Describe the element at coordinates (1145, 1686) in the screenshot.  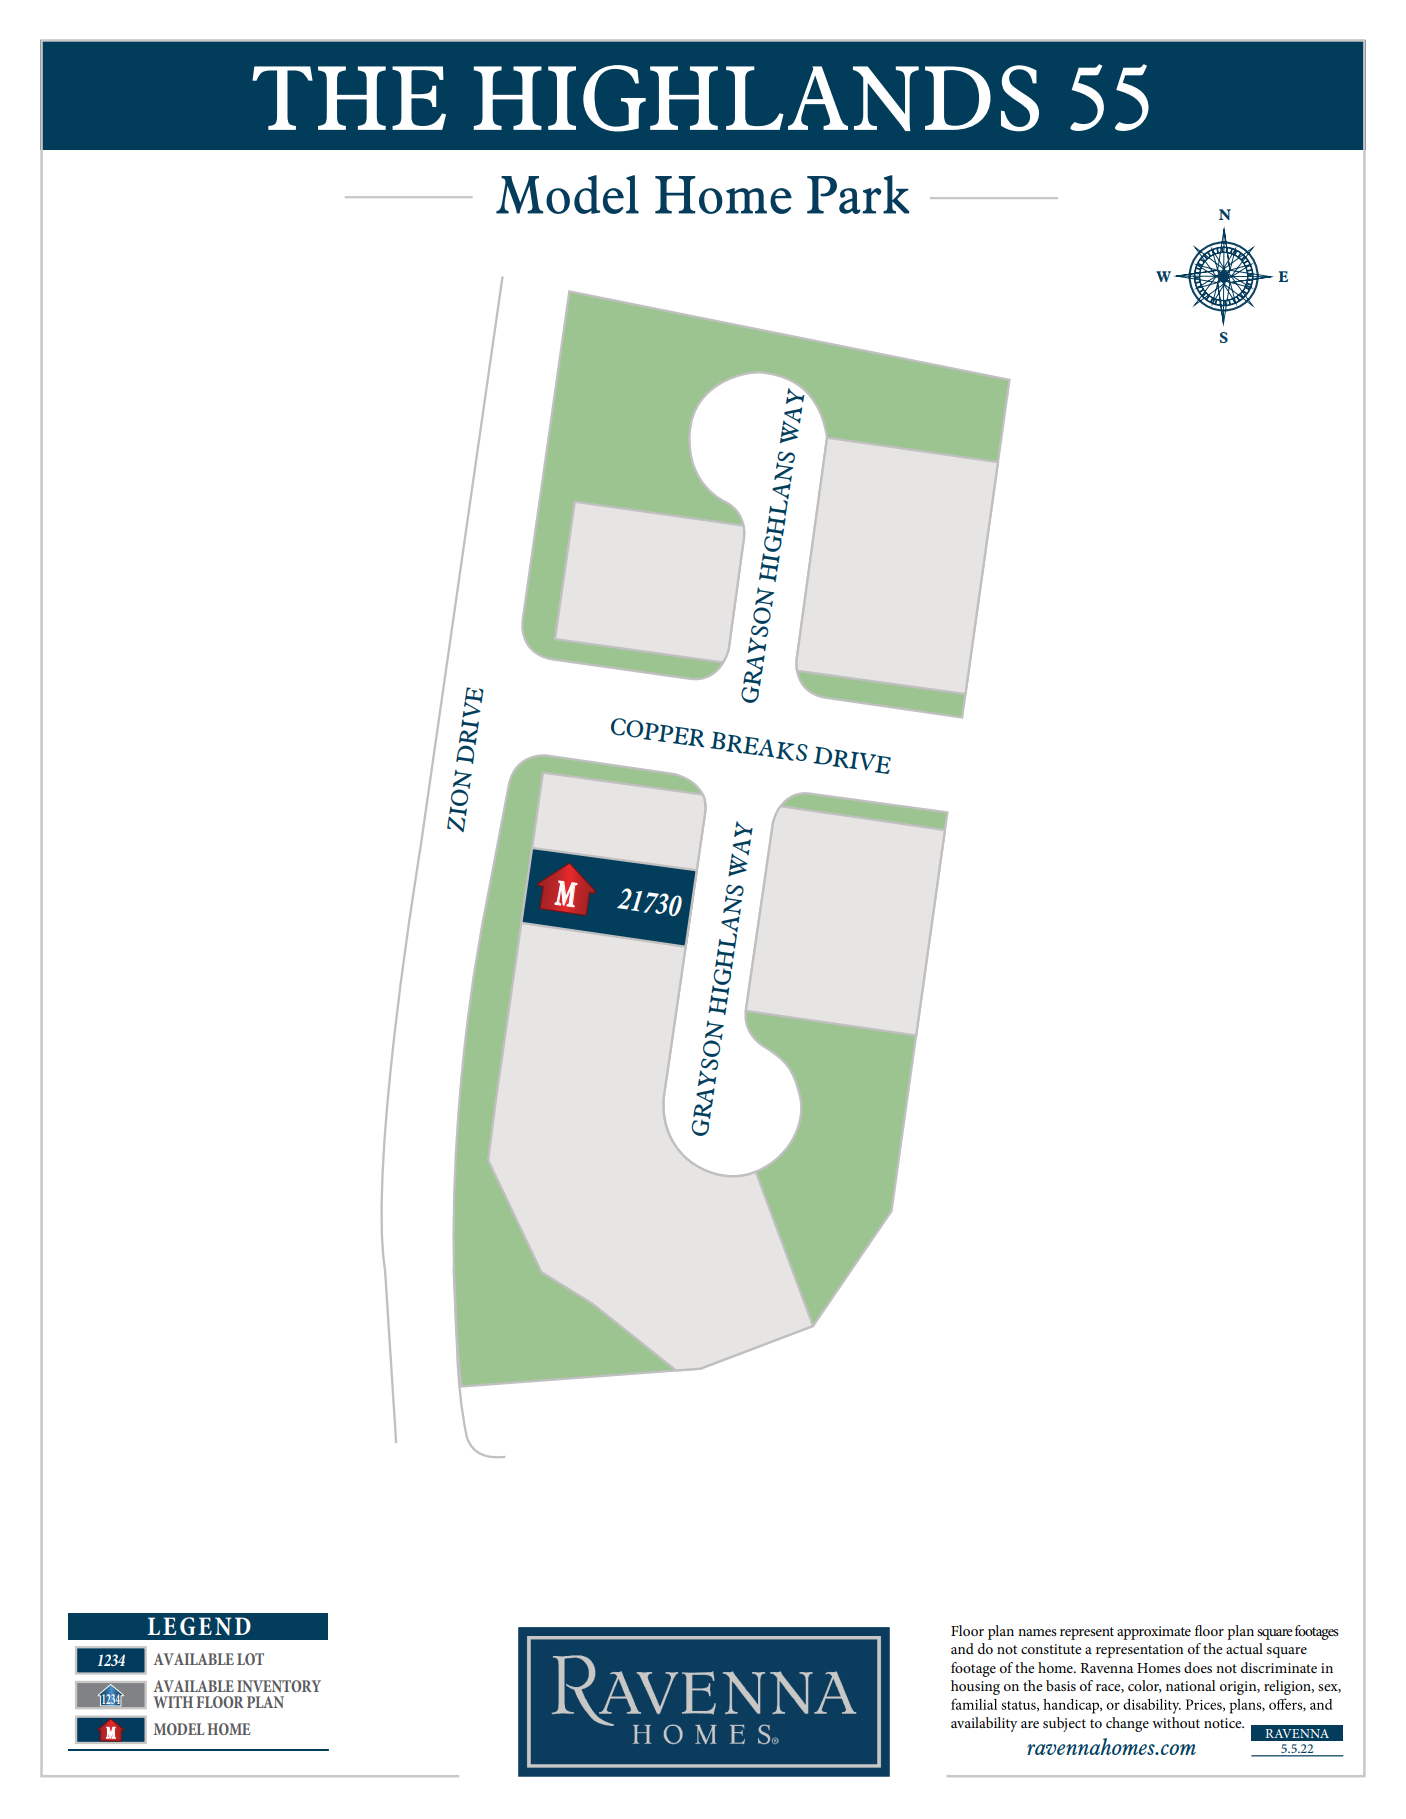
I see `color` at that location.
